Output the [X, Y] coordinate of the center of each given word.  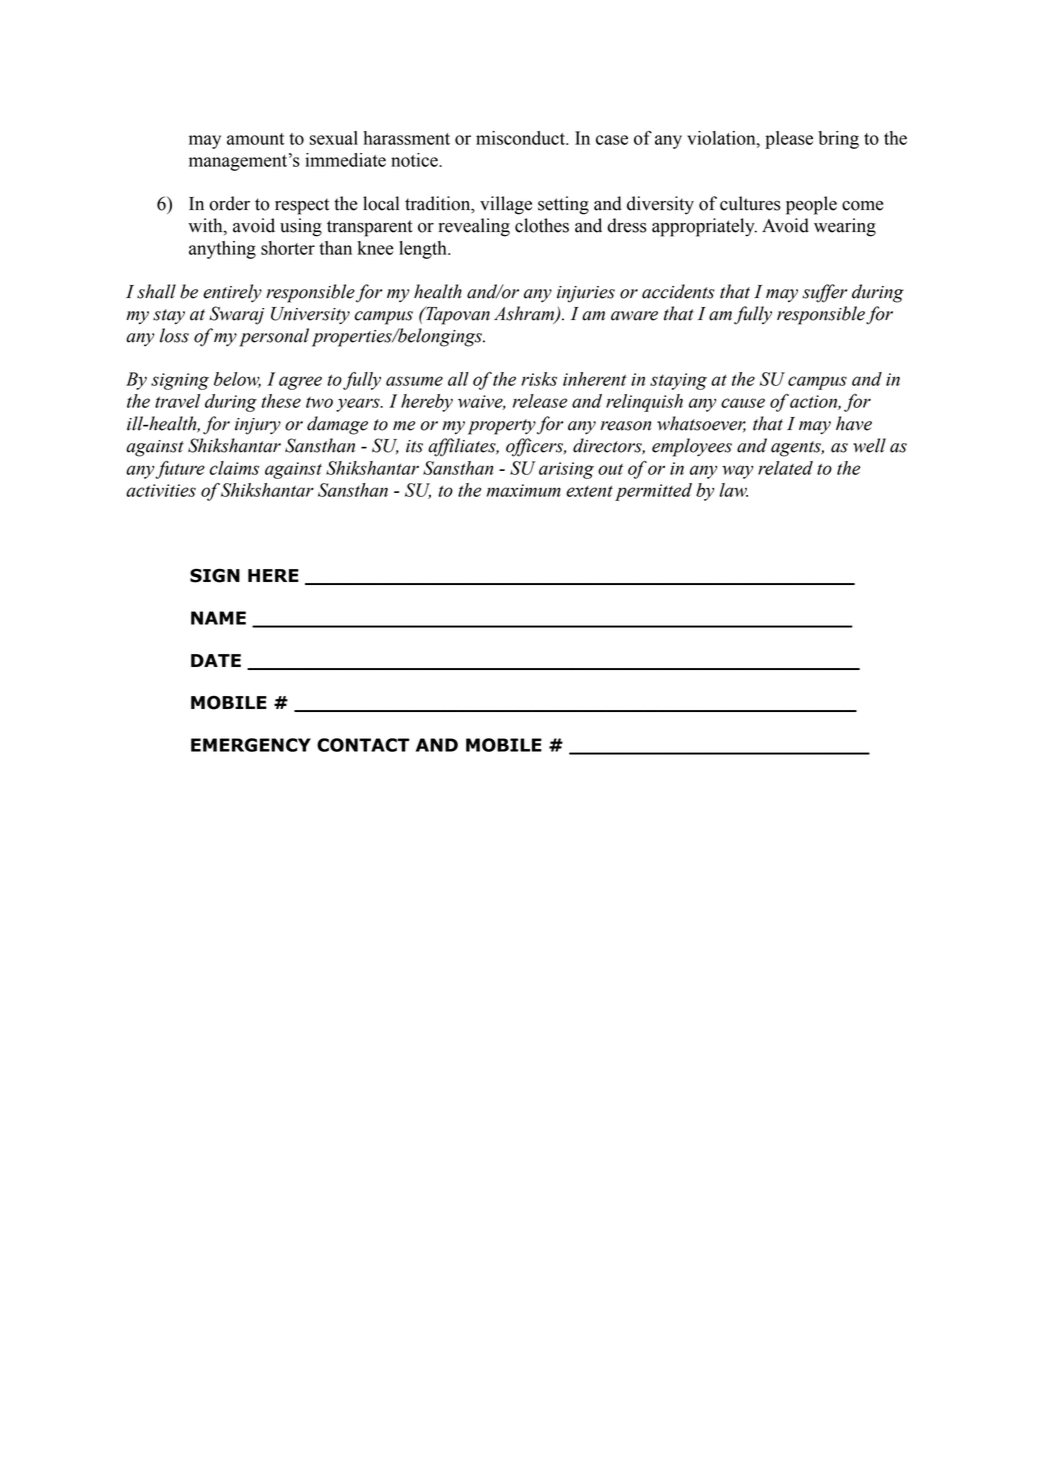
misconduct [521, 138]
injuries [586, 294]
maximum [524, 490]
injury [258, 426]
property [502, 427]
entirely [232, 293]
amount [256, 139]
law [733, 490]
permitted [653, 492]
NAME [218, 618]
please [789, 140]
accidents [678, 291]
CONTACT [363, 745]
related [785, 468]
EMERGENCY [251, 745]
